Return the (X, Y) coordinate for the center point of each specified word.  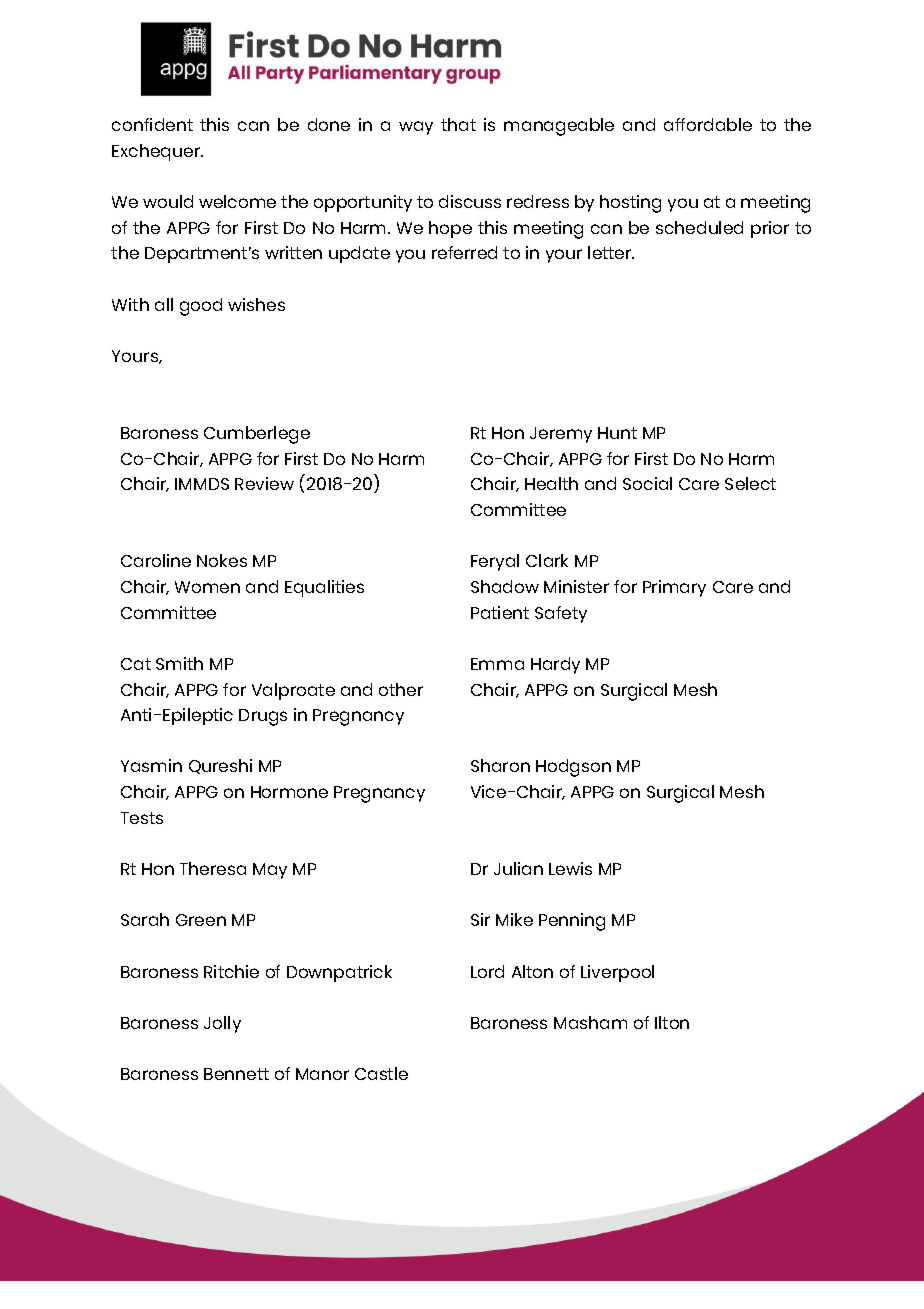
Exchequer (157, 152)
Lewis (570, 868)
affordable (708, 124)
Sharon (500, 765)
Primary (674, 588)
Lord (487, 971)
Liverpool (617, 973)
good (201, 307)
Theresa (213, 868)
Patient (500, 612)
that (458, 124)
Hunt (617, 433)
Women (207, 587)
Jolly (222, 1024)
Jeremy (561, 435)
